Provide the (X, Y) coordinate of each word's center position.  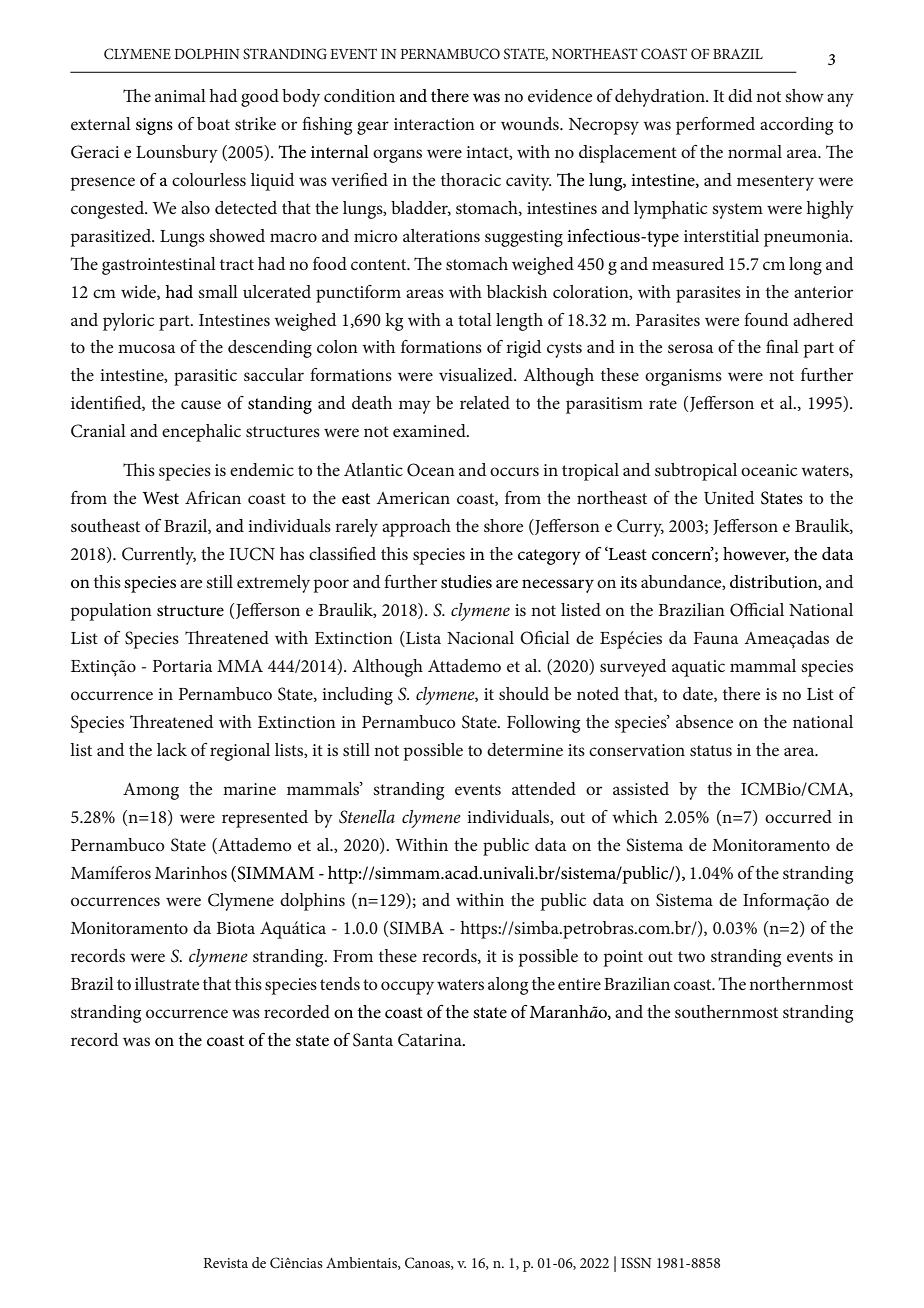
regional (240, 752)
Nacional (480, 637)
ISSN (636, 1263)
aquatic (698, 668)
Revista (225, 1263)
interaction (434, 124)
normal (755, 151)
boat (213, 123)
